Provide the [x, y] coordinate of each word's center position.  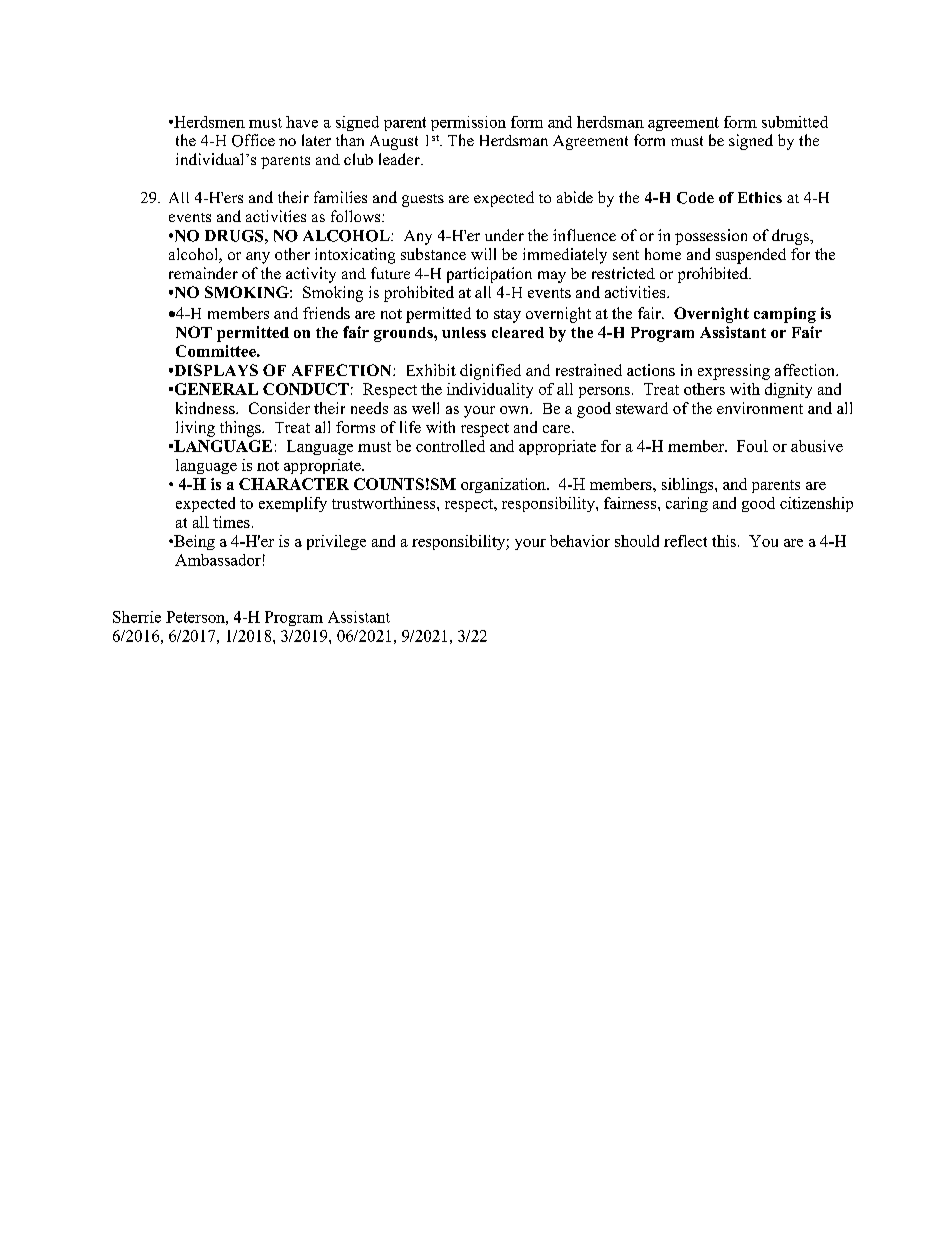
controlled [450, 446]
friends [326, 313]
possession [711, 237]
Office [253, 140]
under [504, 235]
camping [785, 315]
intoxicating [355, 256]
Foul [752, 446]
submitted [795, 122]
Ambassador [218, 560]
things [241, 429]
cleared [518, 332]
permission [468, 123]
